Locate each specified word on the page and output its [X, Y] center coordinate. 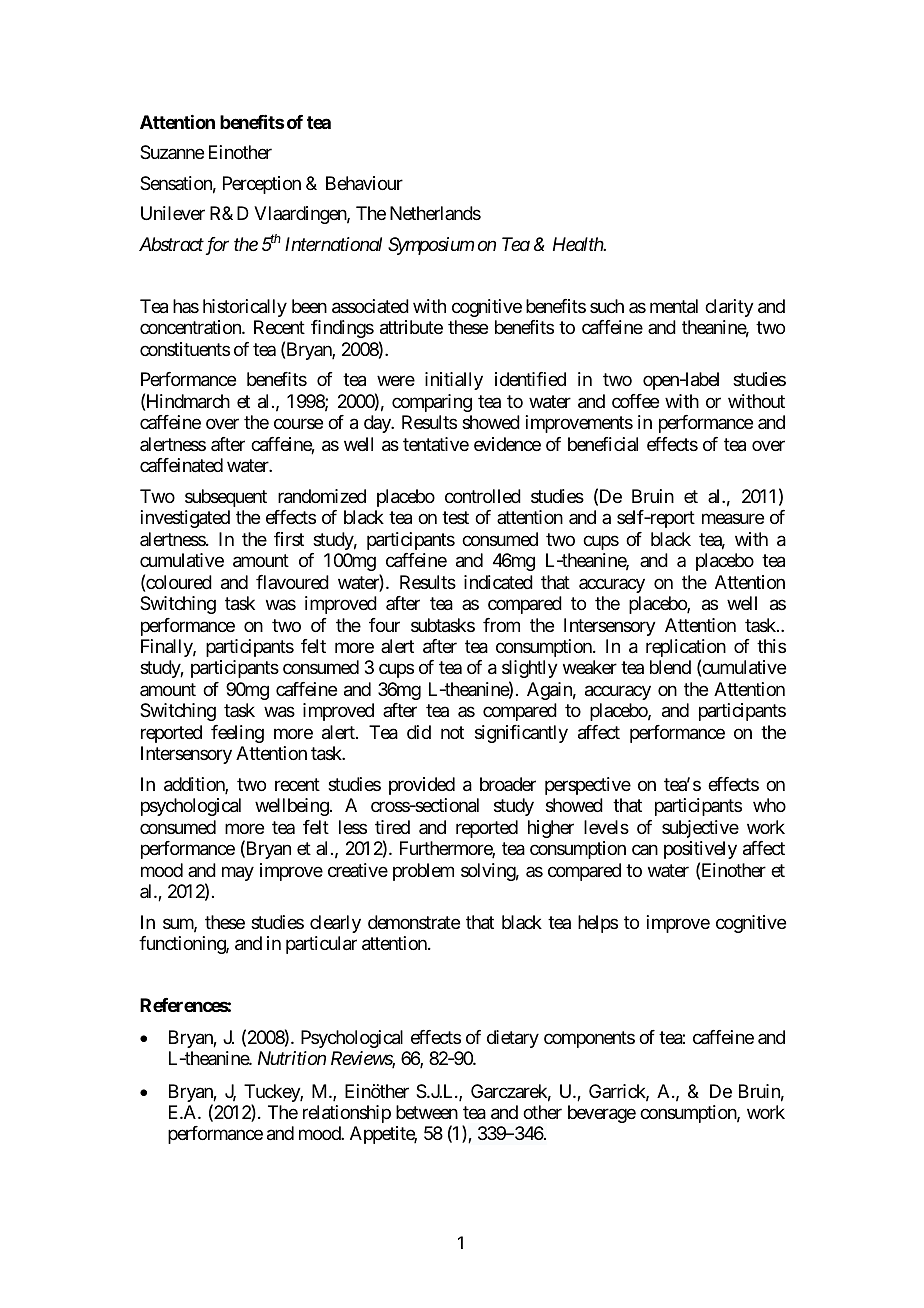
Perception [262, 185]
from [501, 625]
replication [686, 649]
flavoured [292, 582]
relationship [347, 1114]
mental [674, 306]
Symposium [431, 246]
